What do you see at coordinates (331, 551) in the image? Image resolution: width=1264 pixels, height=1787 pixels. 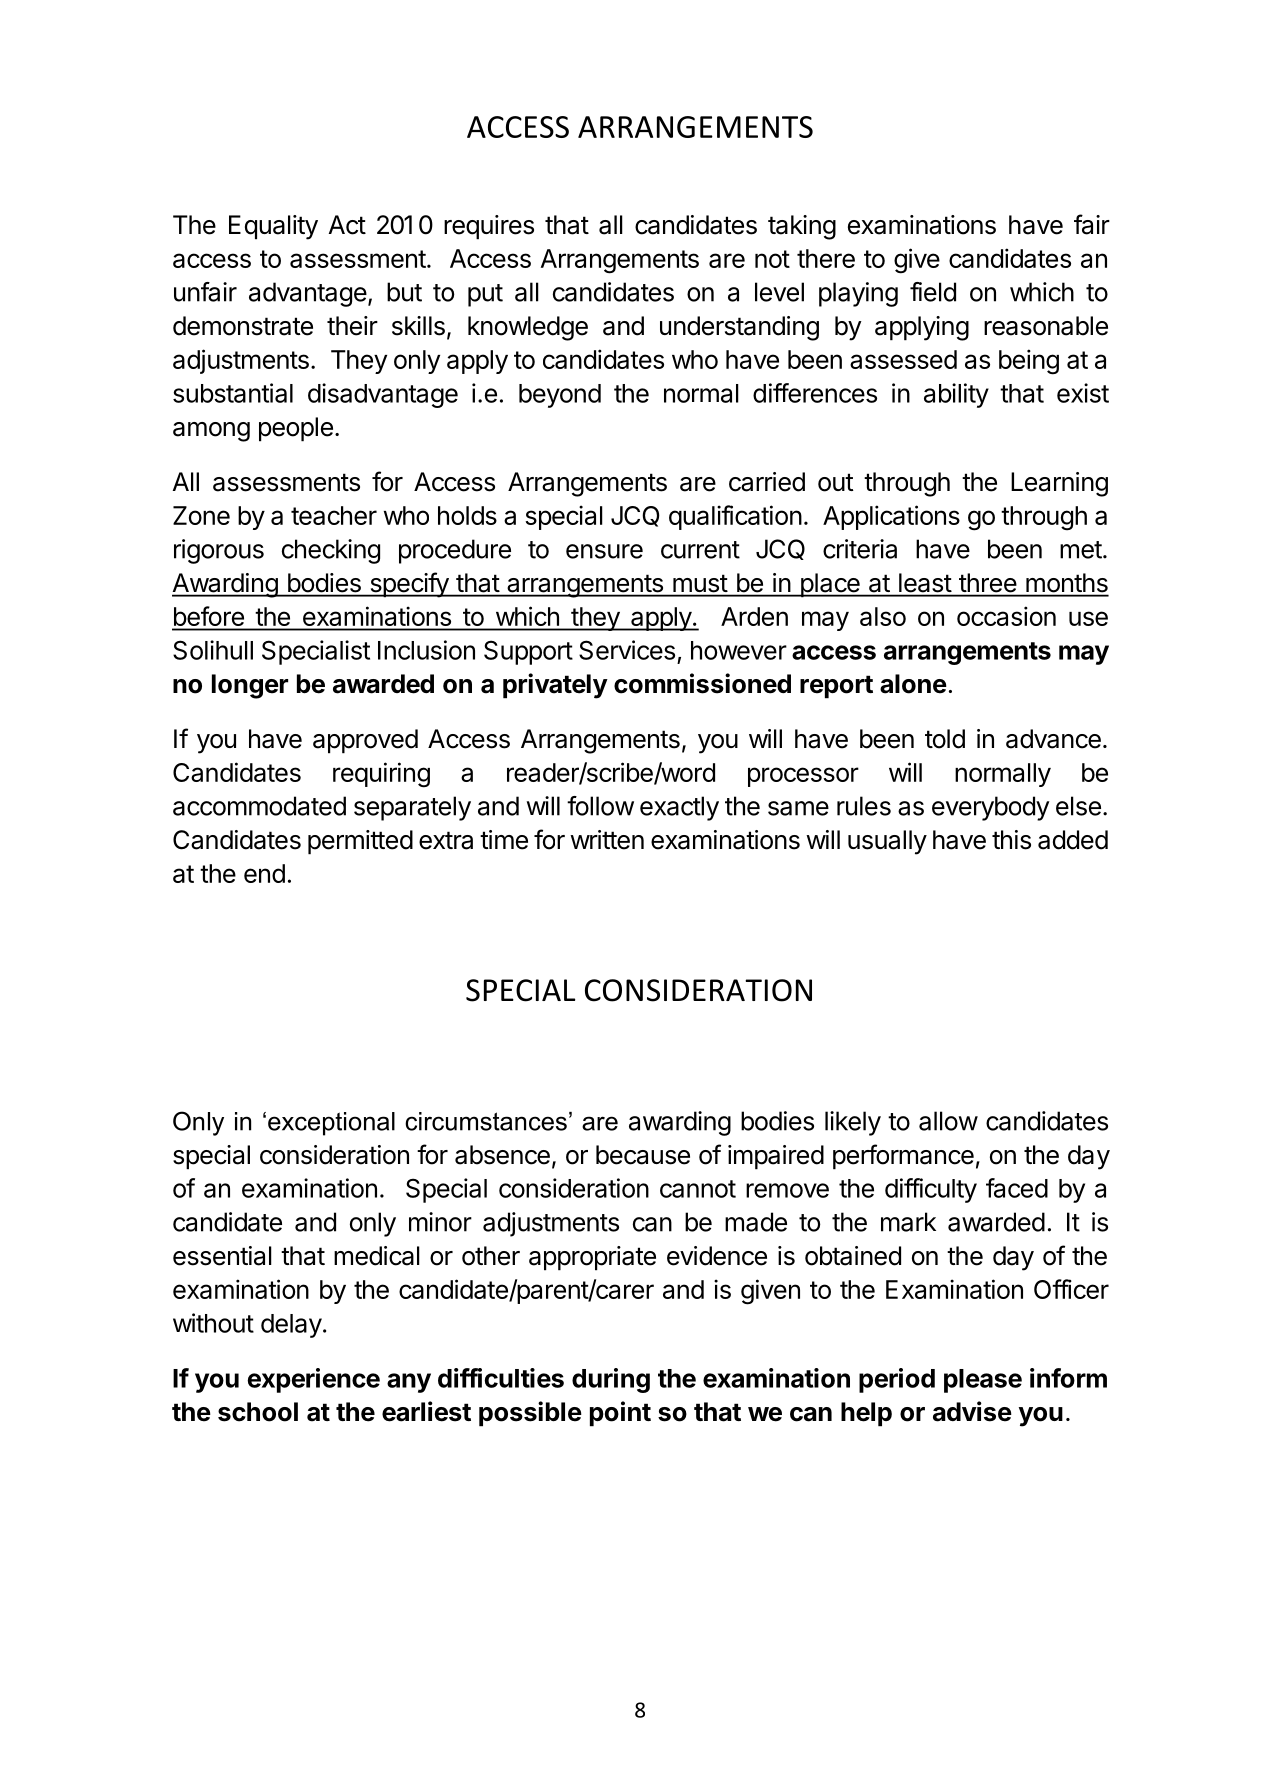 I see `checking` at bounding box center [331, 551].
